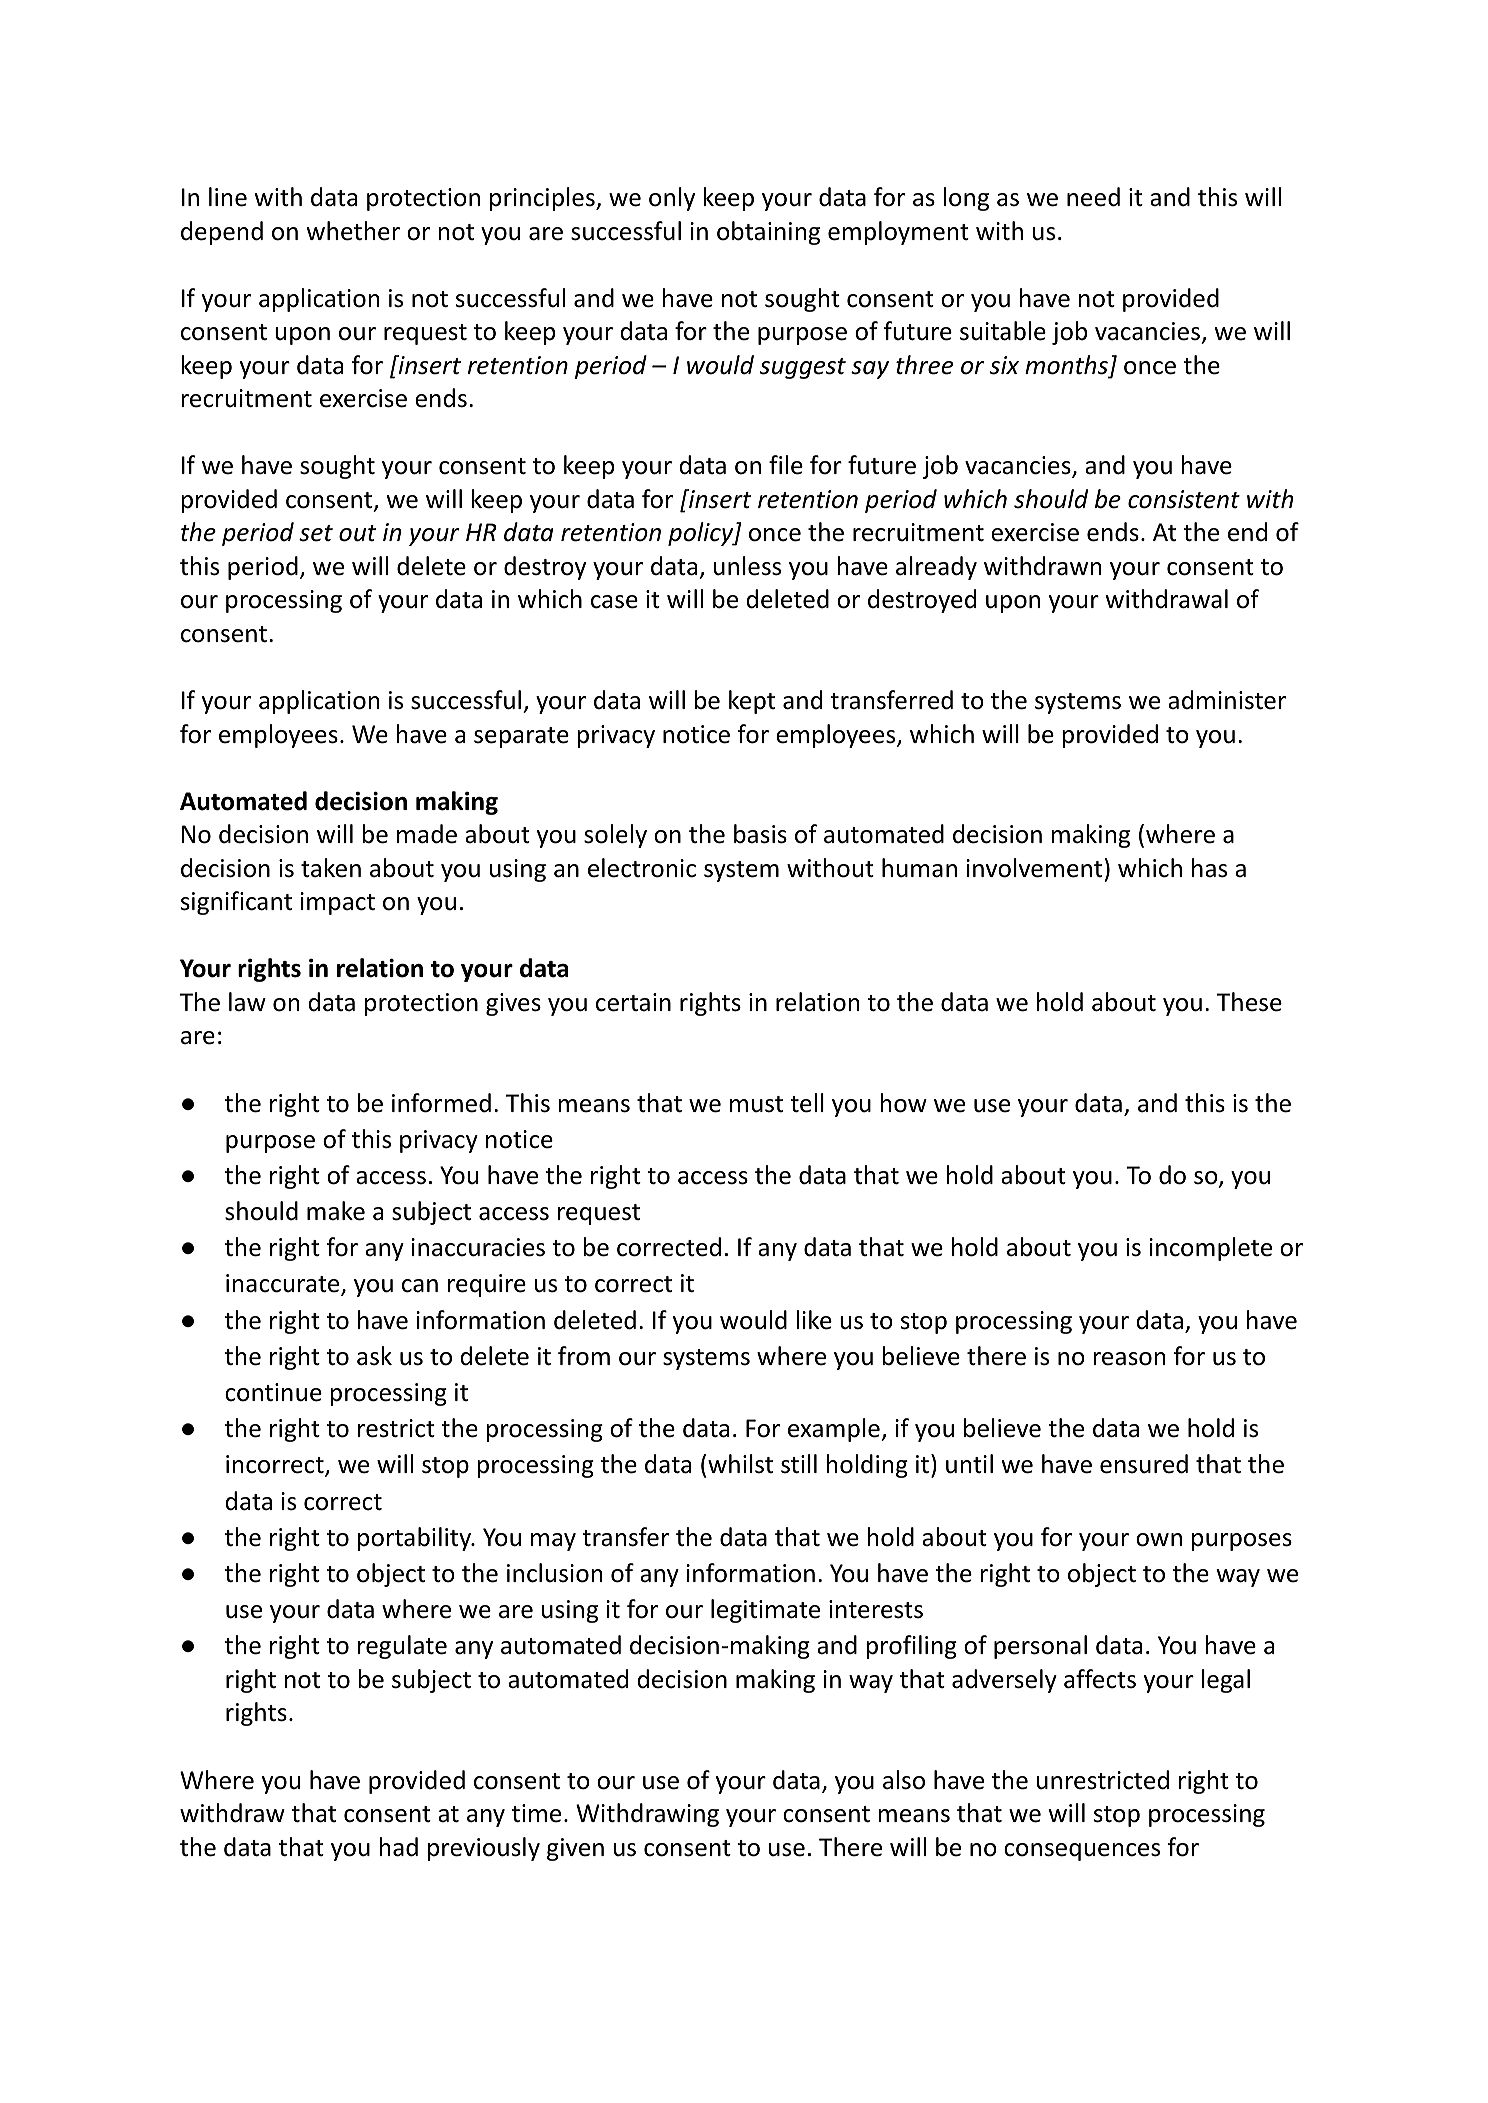 This screenshot has width=1488, height=2103. What do you see at coordinates (398, 1847) in the screenshot?
I see `had` at bounding box center [398, 1847].
